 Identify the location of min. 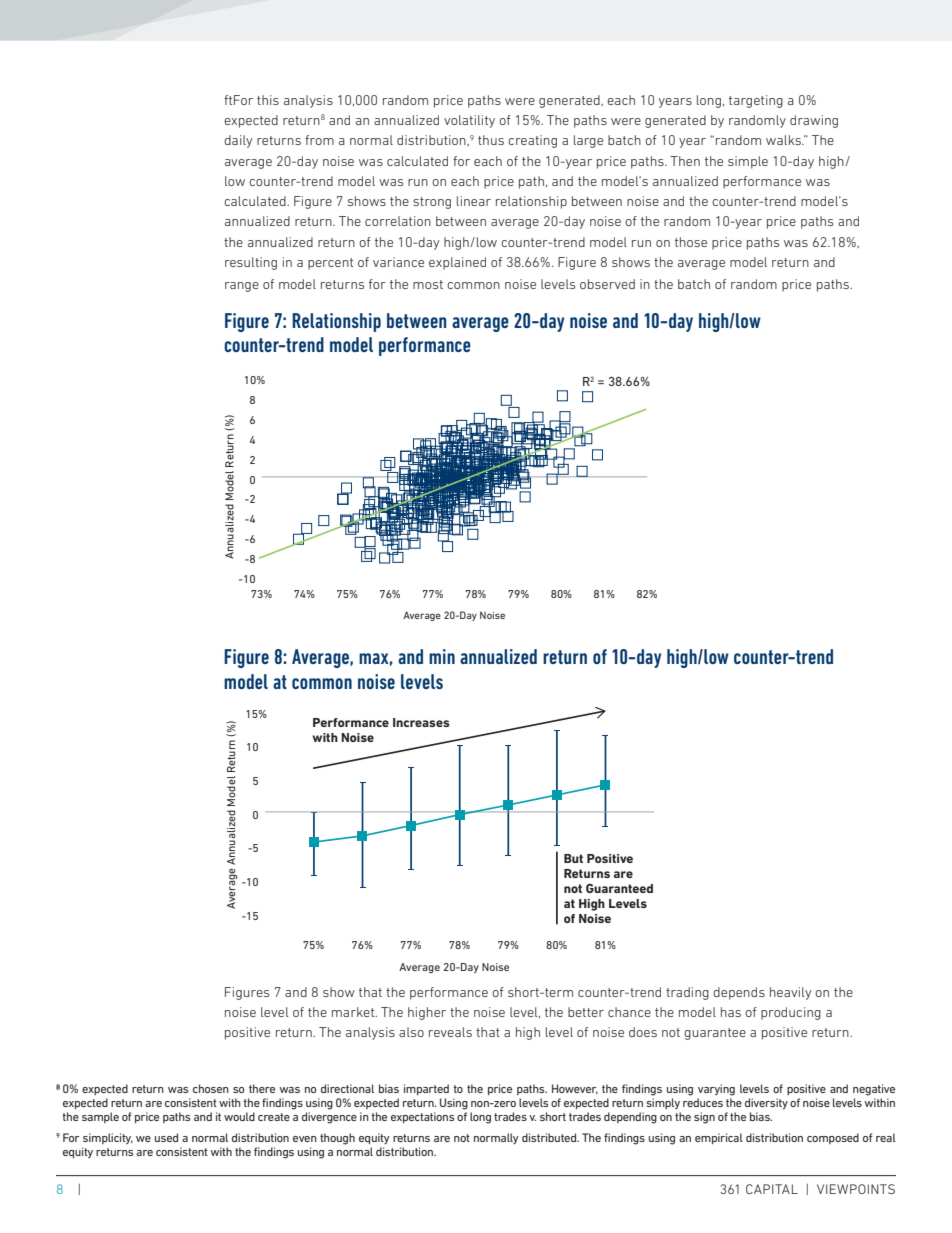
(442, 656).
